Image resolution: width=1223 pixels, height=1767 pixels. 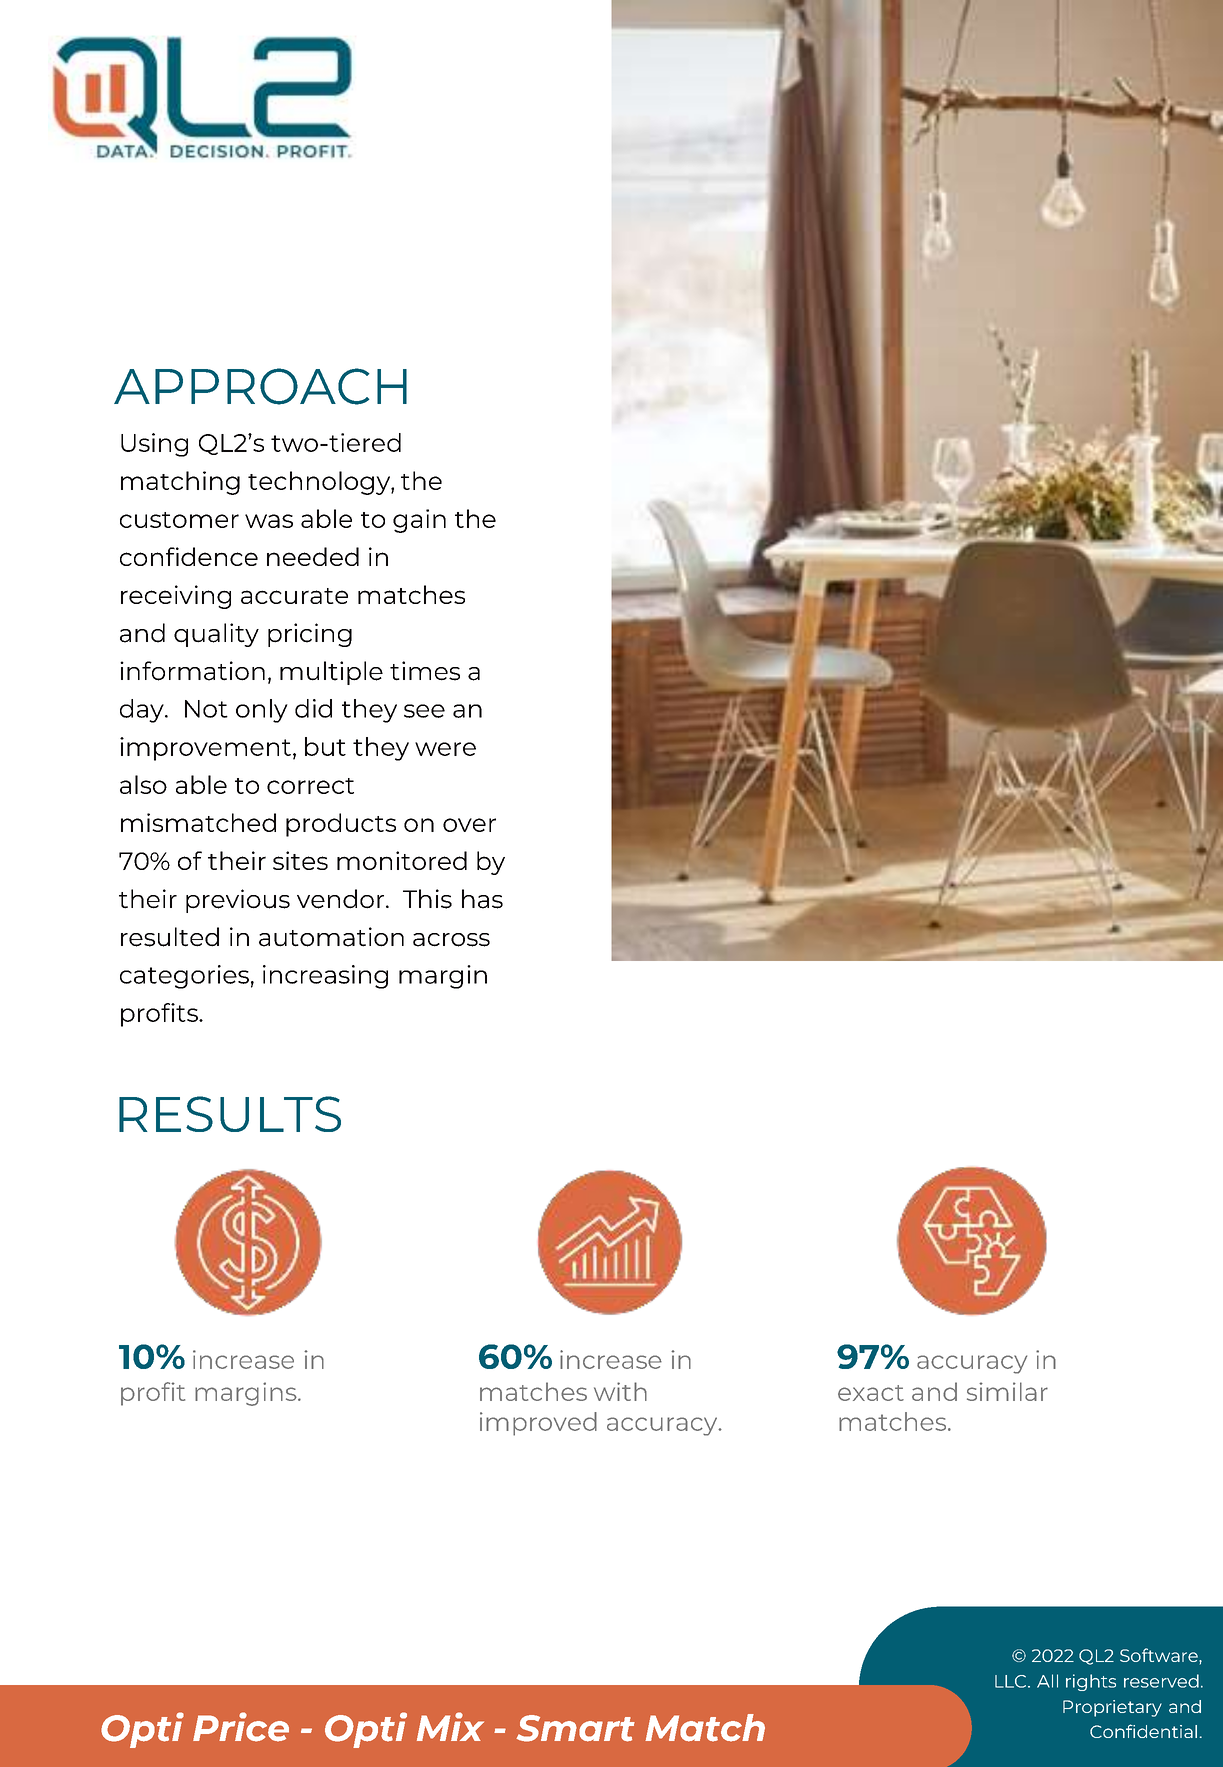 I want to click on has, so click(x=482, y=899).
